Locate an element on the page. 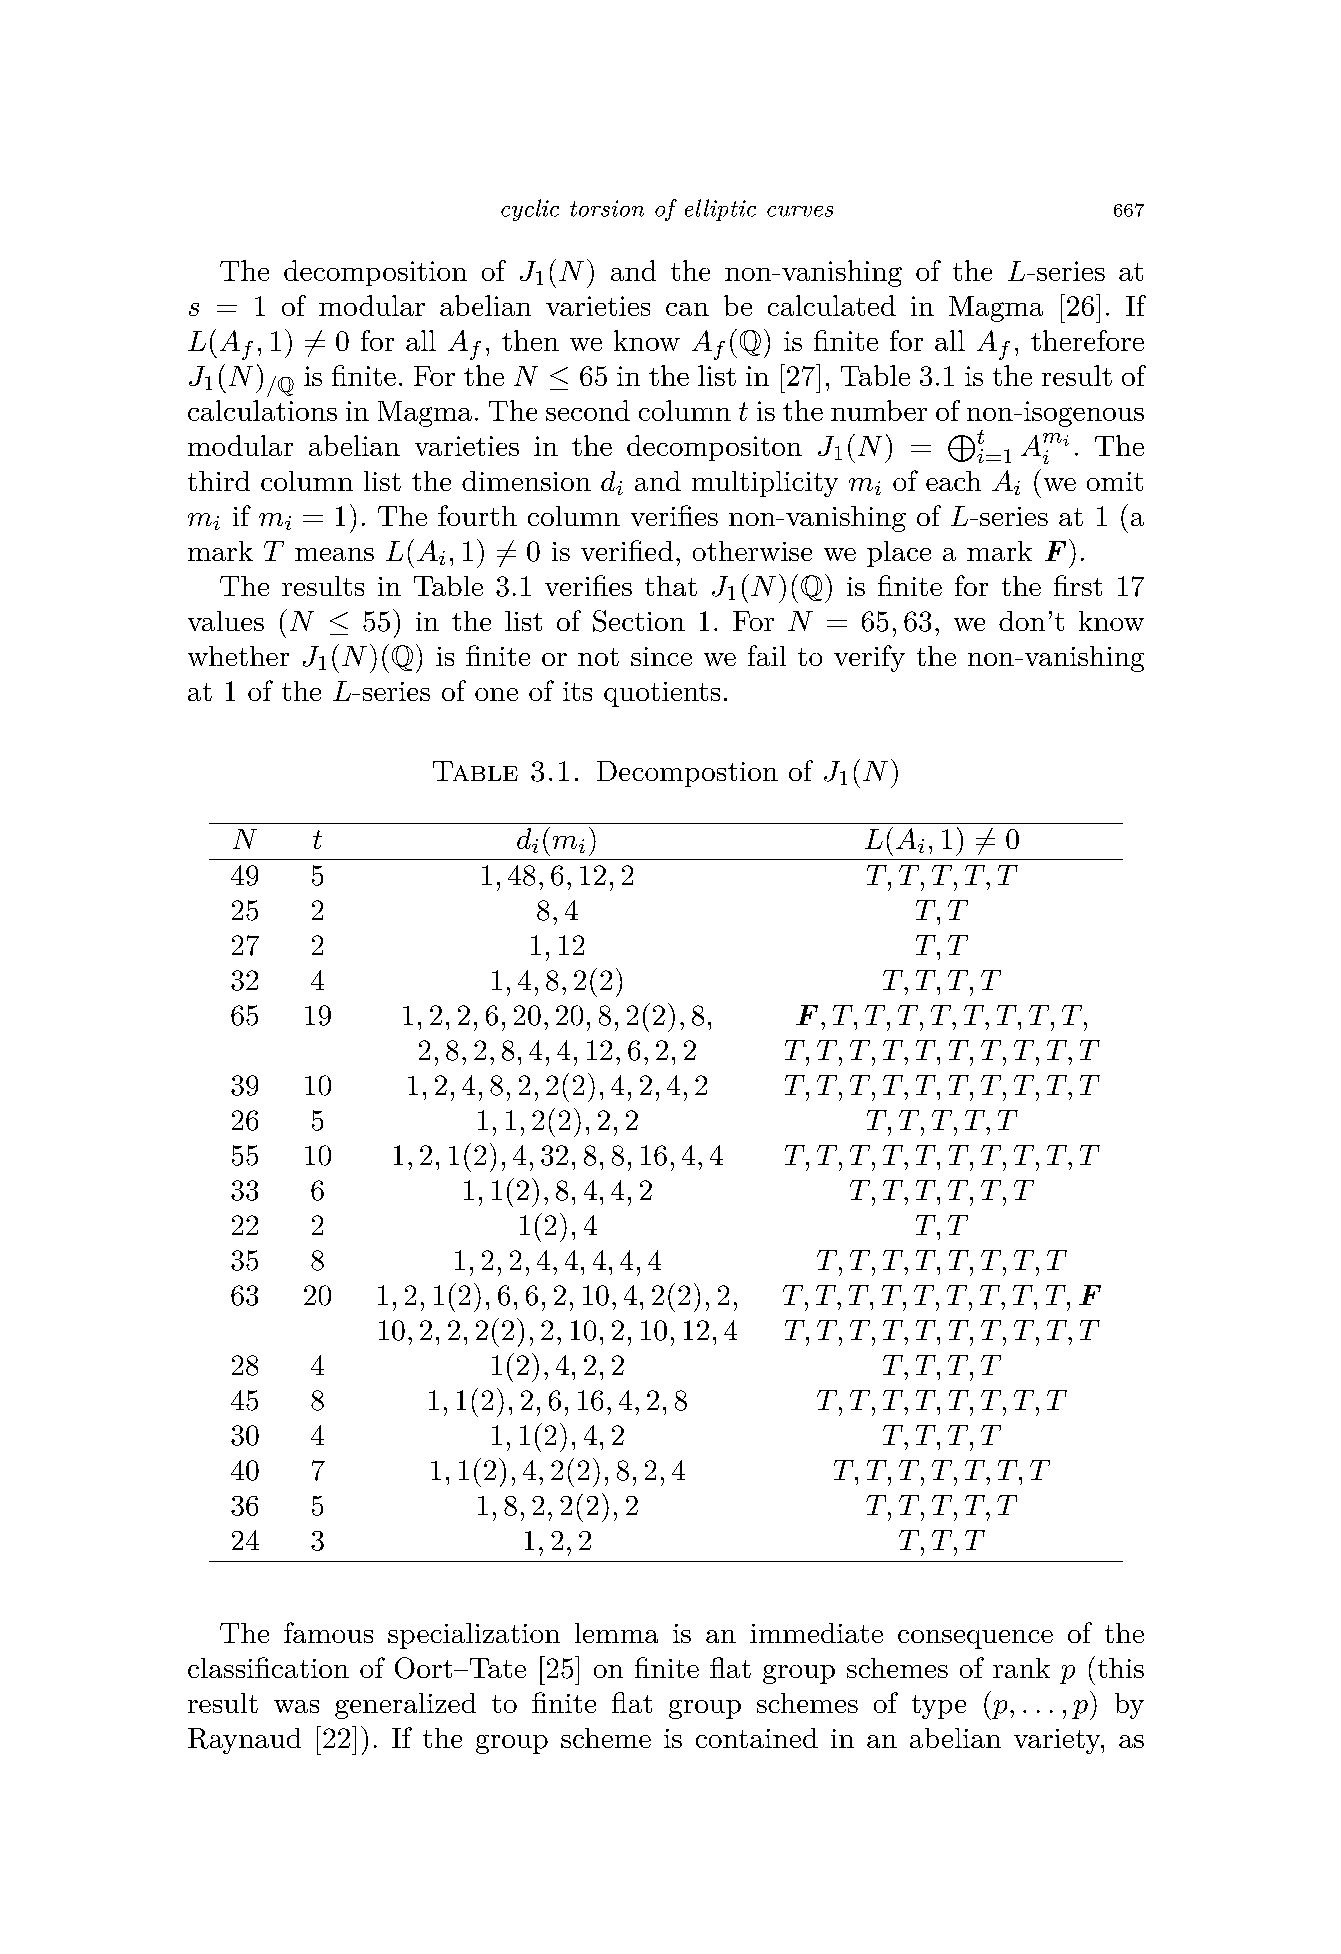  can is located at coordinates (687, 309).
